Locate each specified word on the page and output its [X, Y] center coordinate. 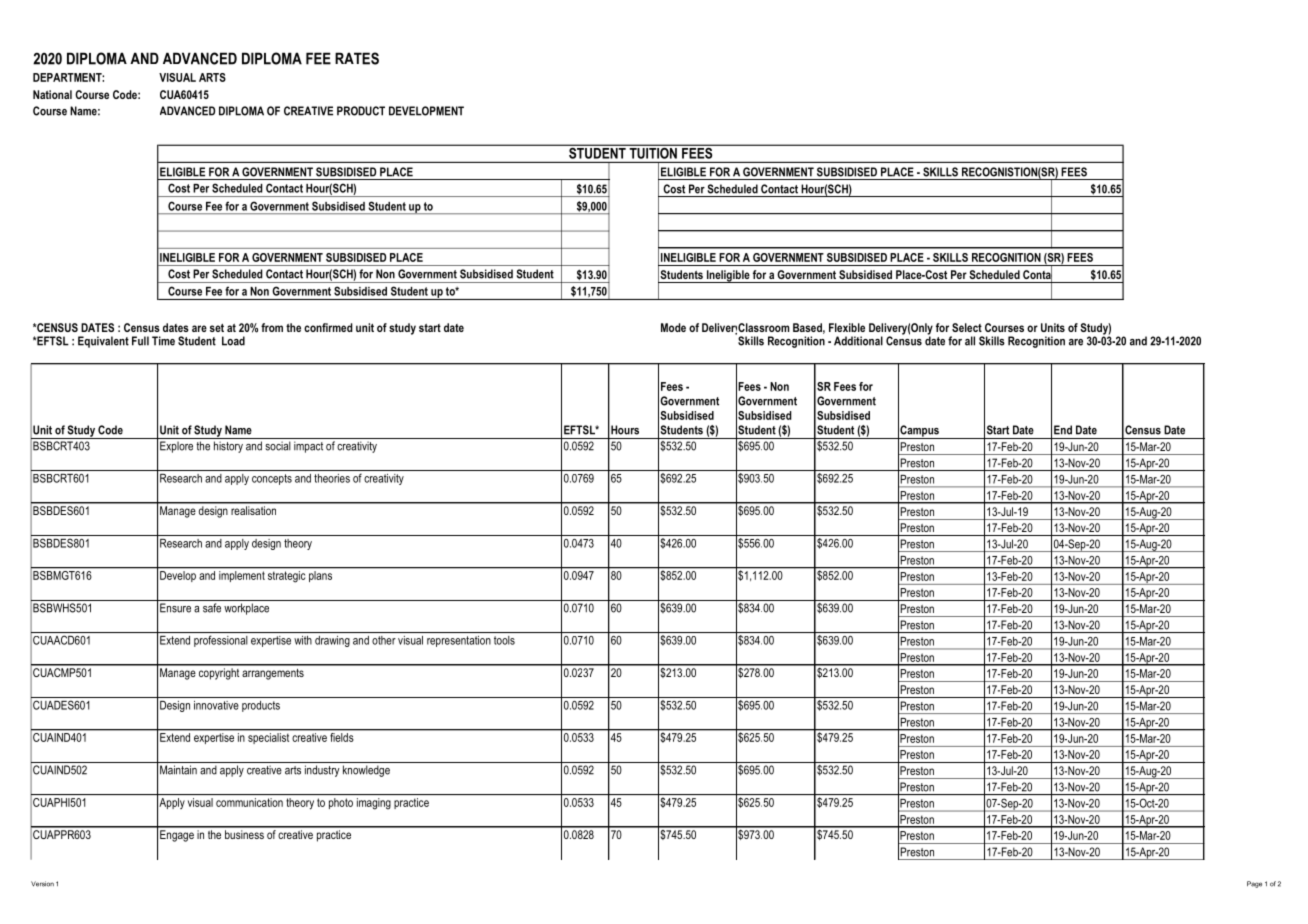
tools [504, 640]
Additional [858, 341]
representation [459, 641]
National [52, 94]
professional [221, 641]
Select [967, 327]
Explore [176, 447]
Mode [673, 327]
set [217, 328]
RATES [357, 58]
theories [332, 478]
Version [42, 884]
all [970, 341]
